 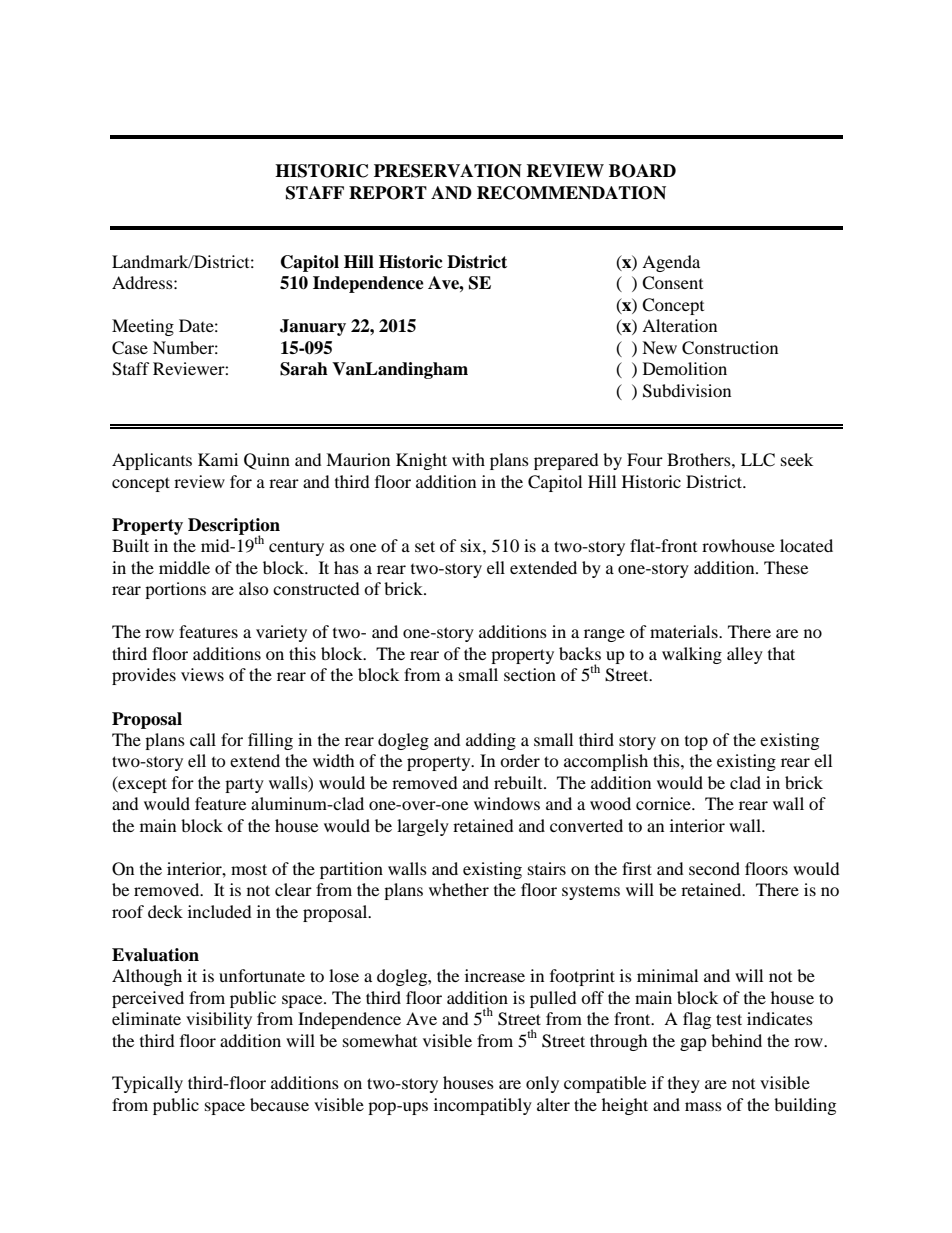 What do you see at coordinates (684, 1084) in the document?
I see `they` at bounding box center [684, 1084].
